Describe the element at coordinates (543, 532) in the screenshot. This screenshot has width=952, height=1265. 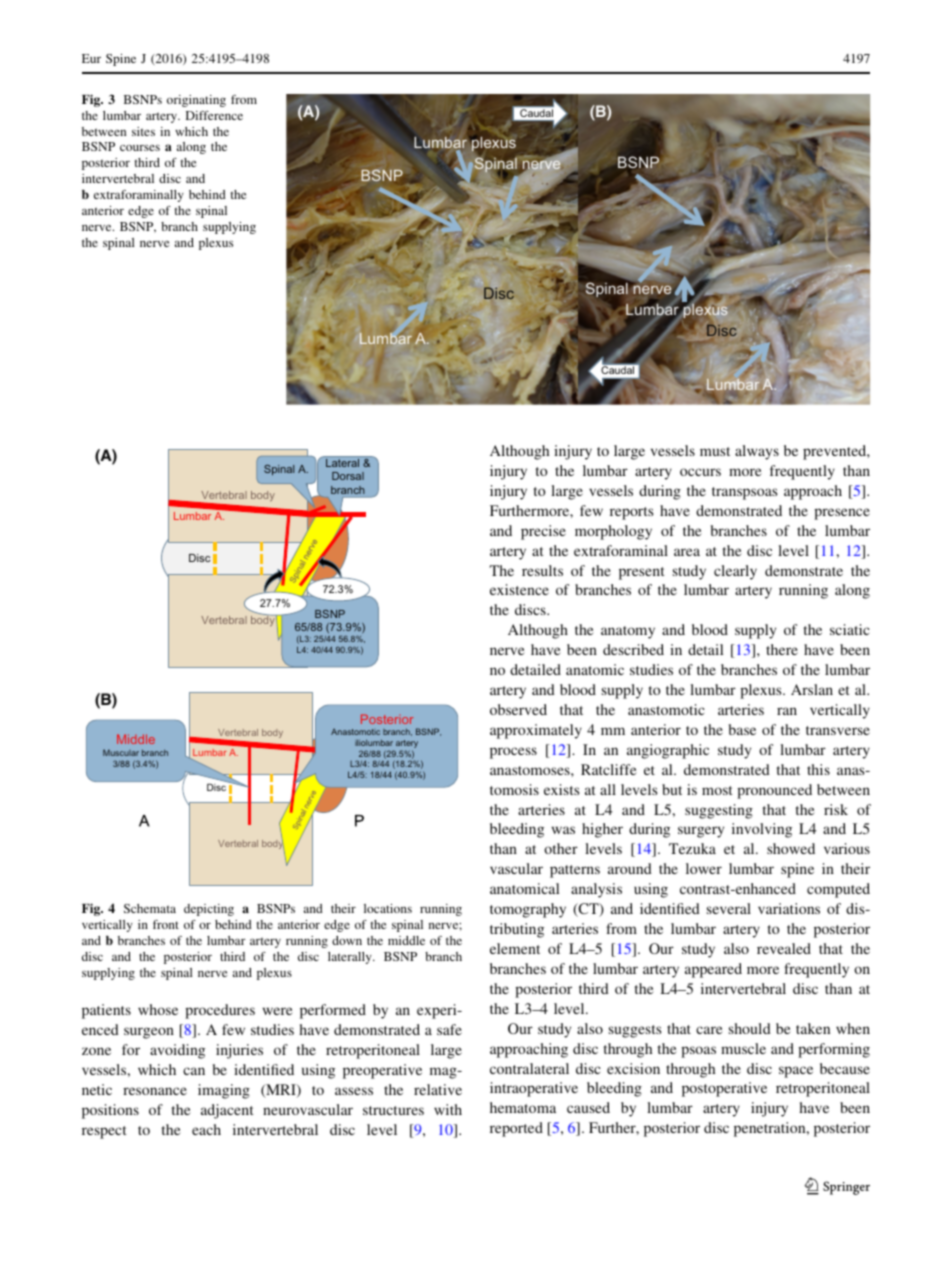
I see `precise` at that location.
